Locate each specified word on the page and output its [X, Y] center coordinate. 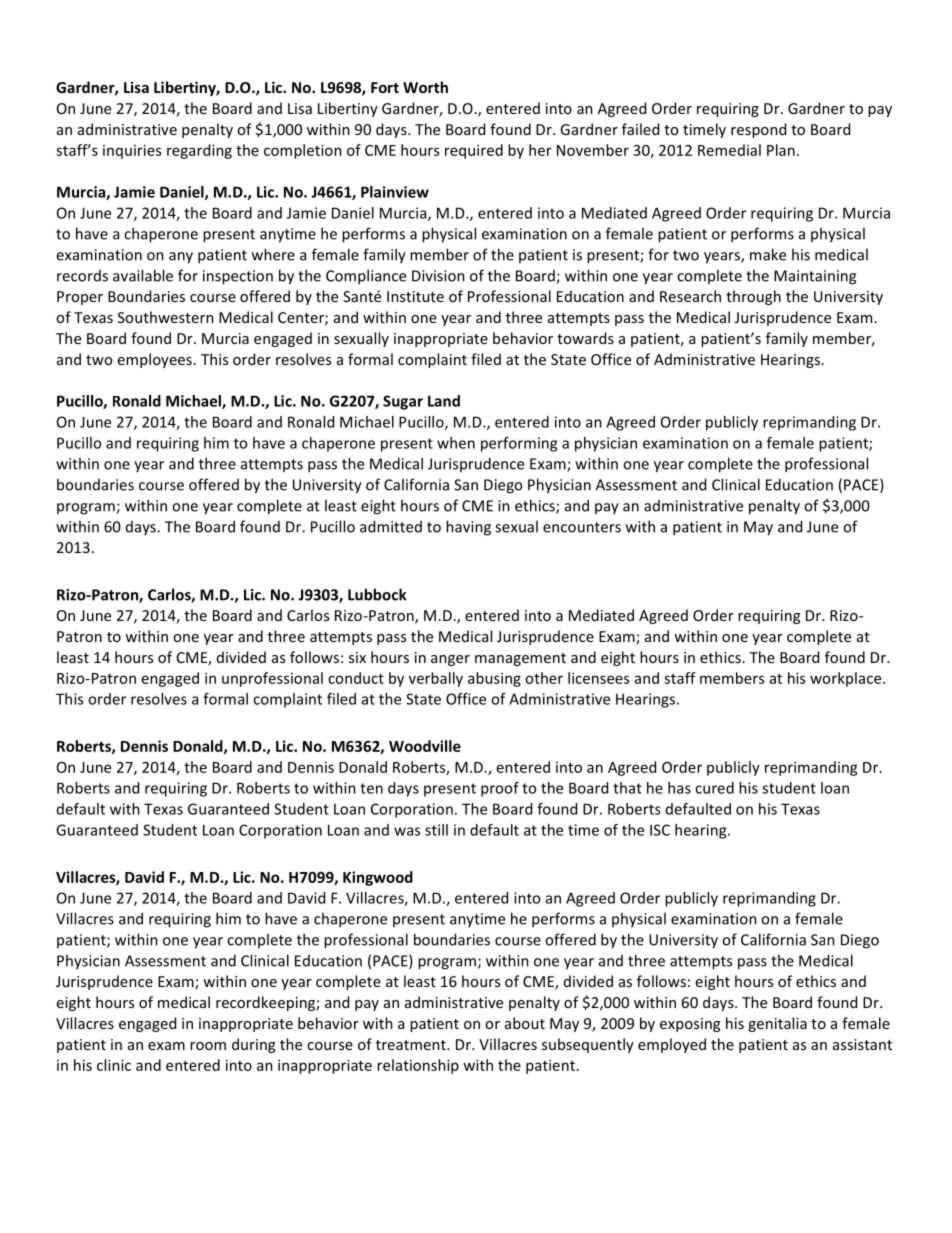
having [468, 528]
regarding [199, 151]
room [208, 1046]
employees [155, 360]
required [474, 151]
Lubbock [377, 594]
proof [500, 789]
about [525, 1023]
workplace [847, 679]
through [753, 297]
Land [444, 401]
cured [714, 788]
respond [758, 130]
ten [371, 788]
